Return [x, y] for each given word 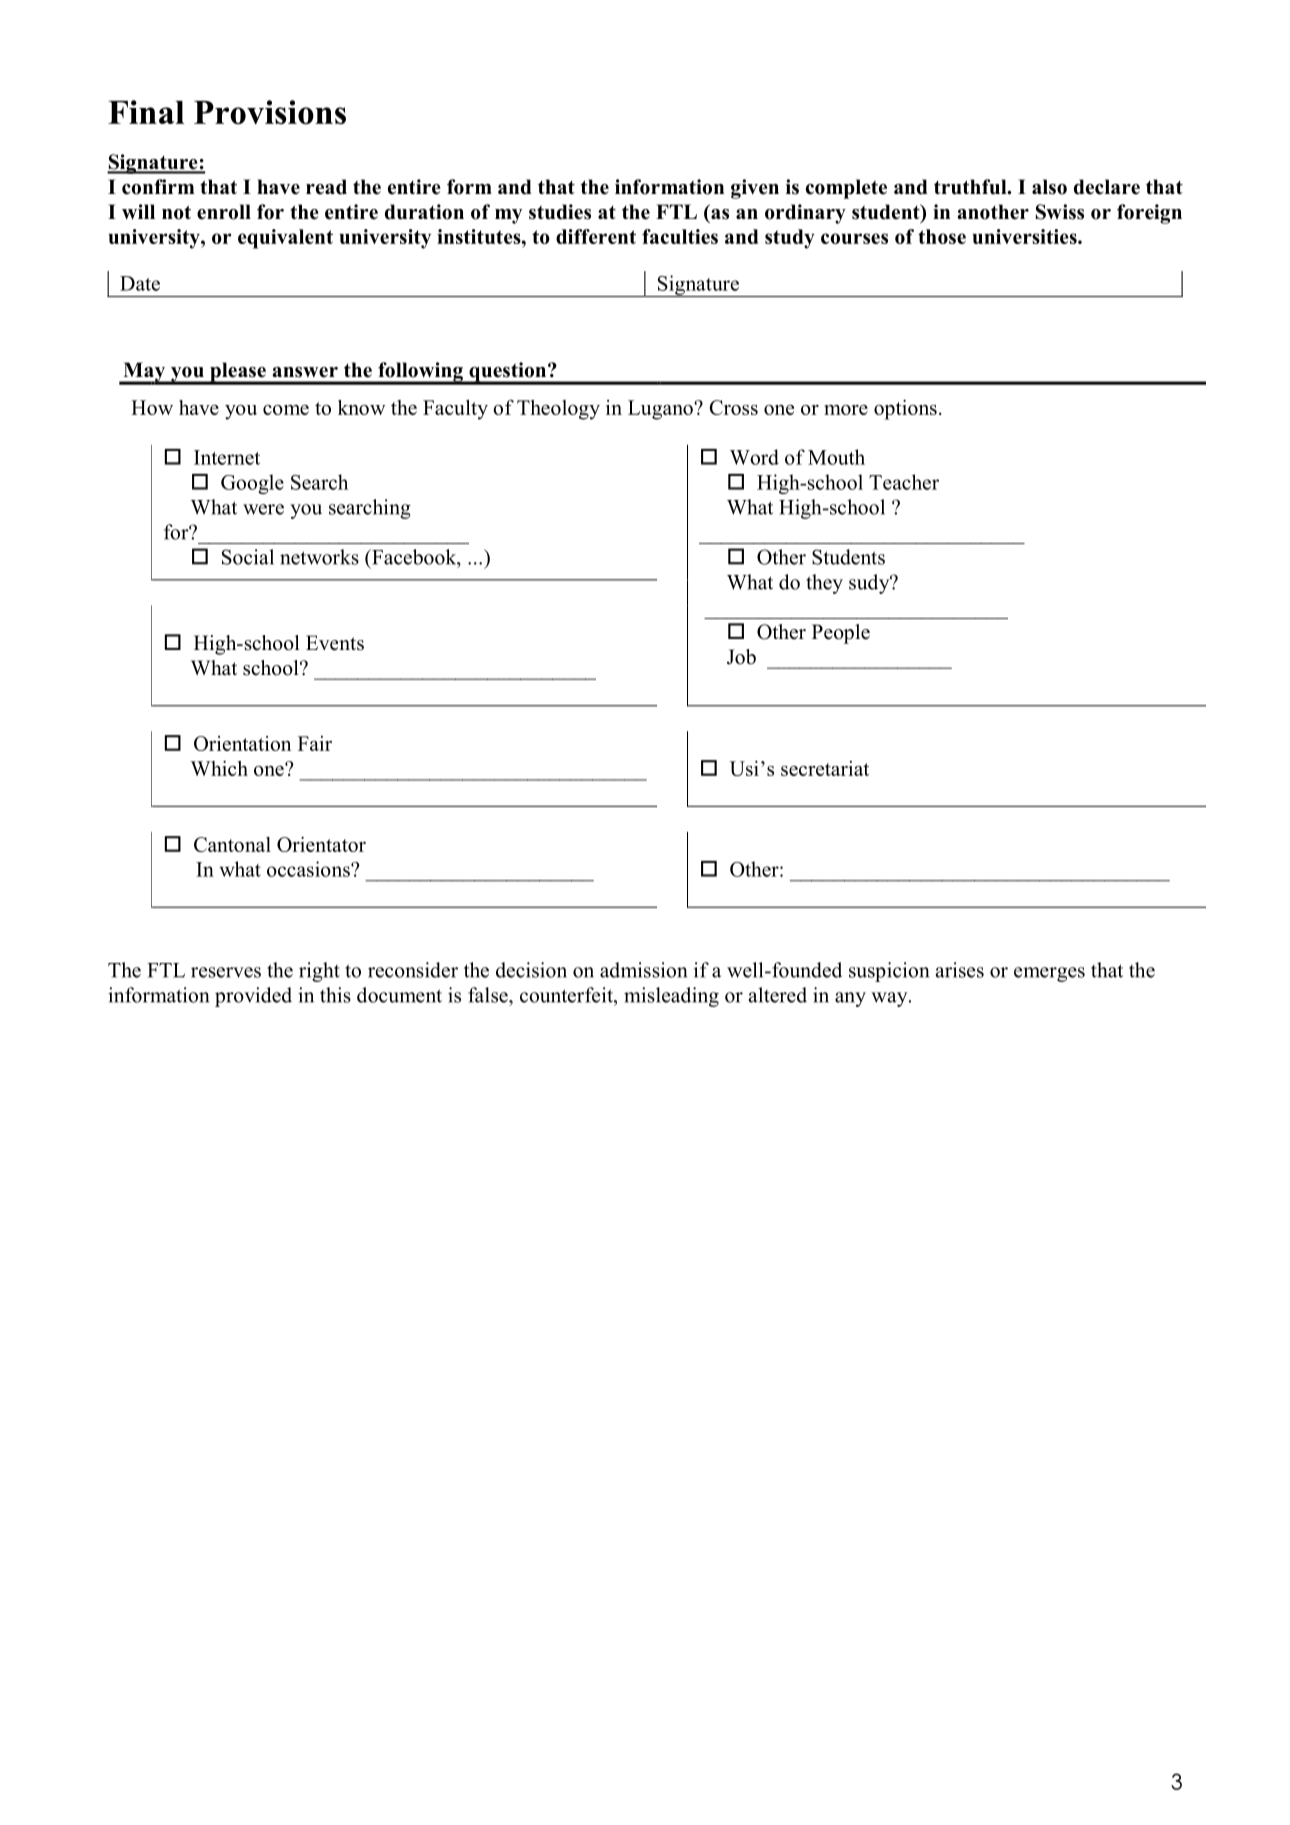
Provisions [270, 112]
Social [248, 557]
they [824, 584]
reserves [226, 972]
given [755, 189]
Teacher [904, 482]
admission [643, 970]
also [1049, 187]
